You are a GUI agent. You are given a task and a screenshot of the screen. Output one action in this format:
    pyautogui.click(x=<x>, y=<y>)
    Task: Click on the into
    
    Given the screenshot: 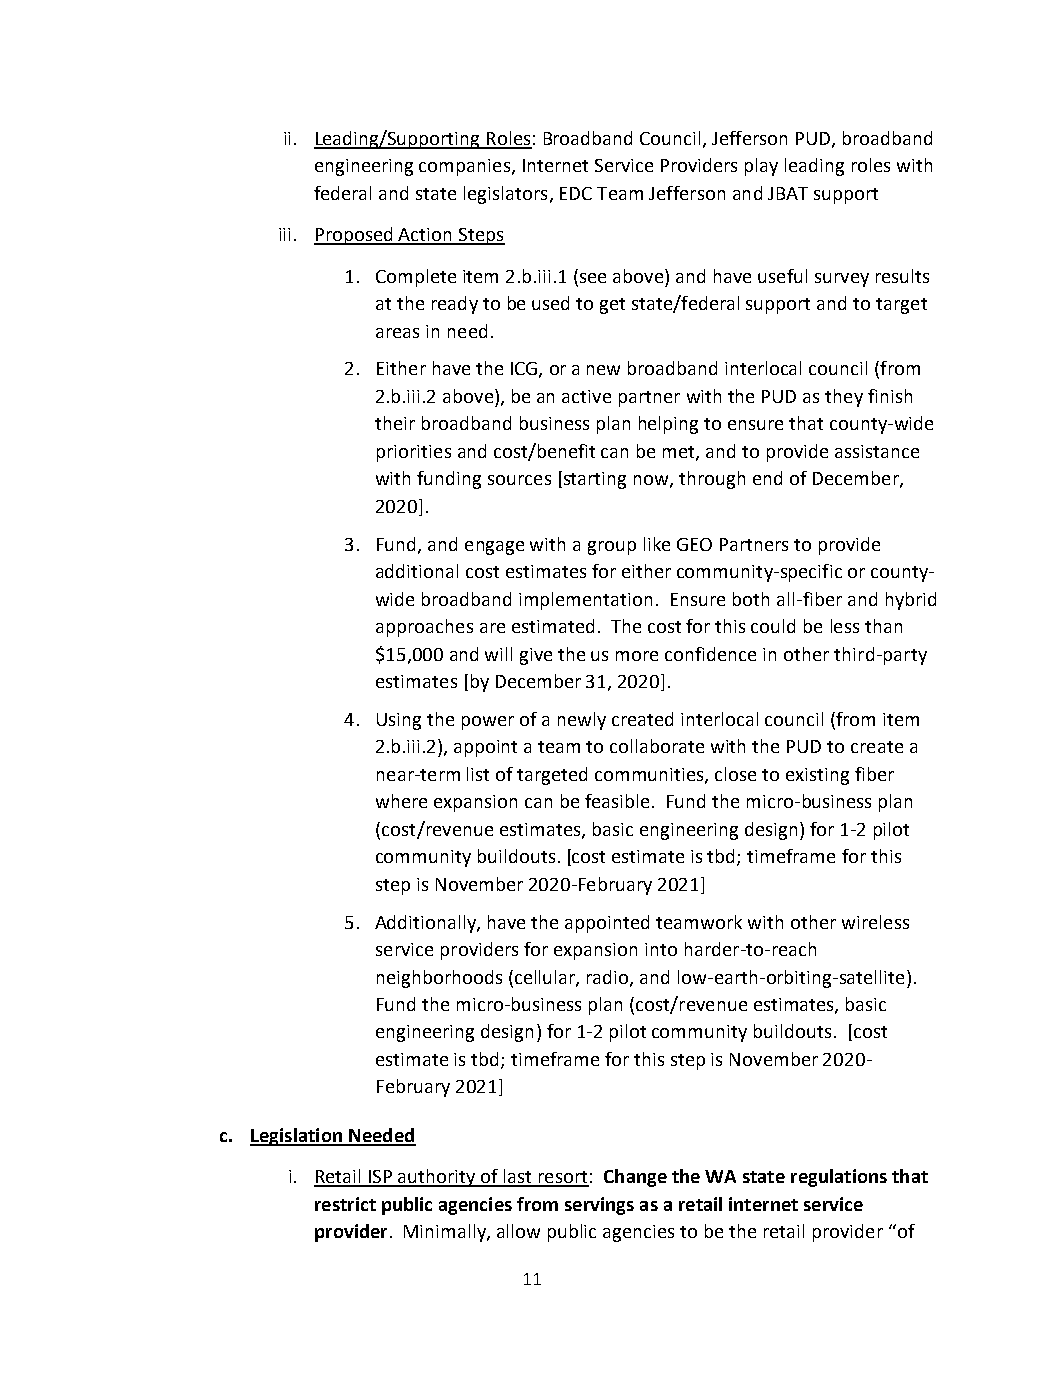 What is the action you would take?
    pyautogui.click(x=661, y=949)
